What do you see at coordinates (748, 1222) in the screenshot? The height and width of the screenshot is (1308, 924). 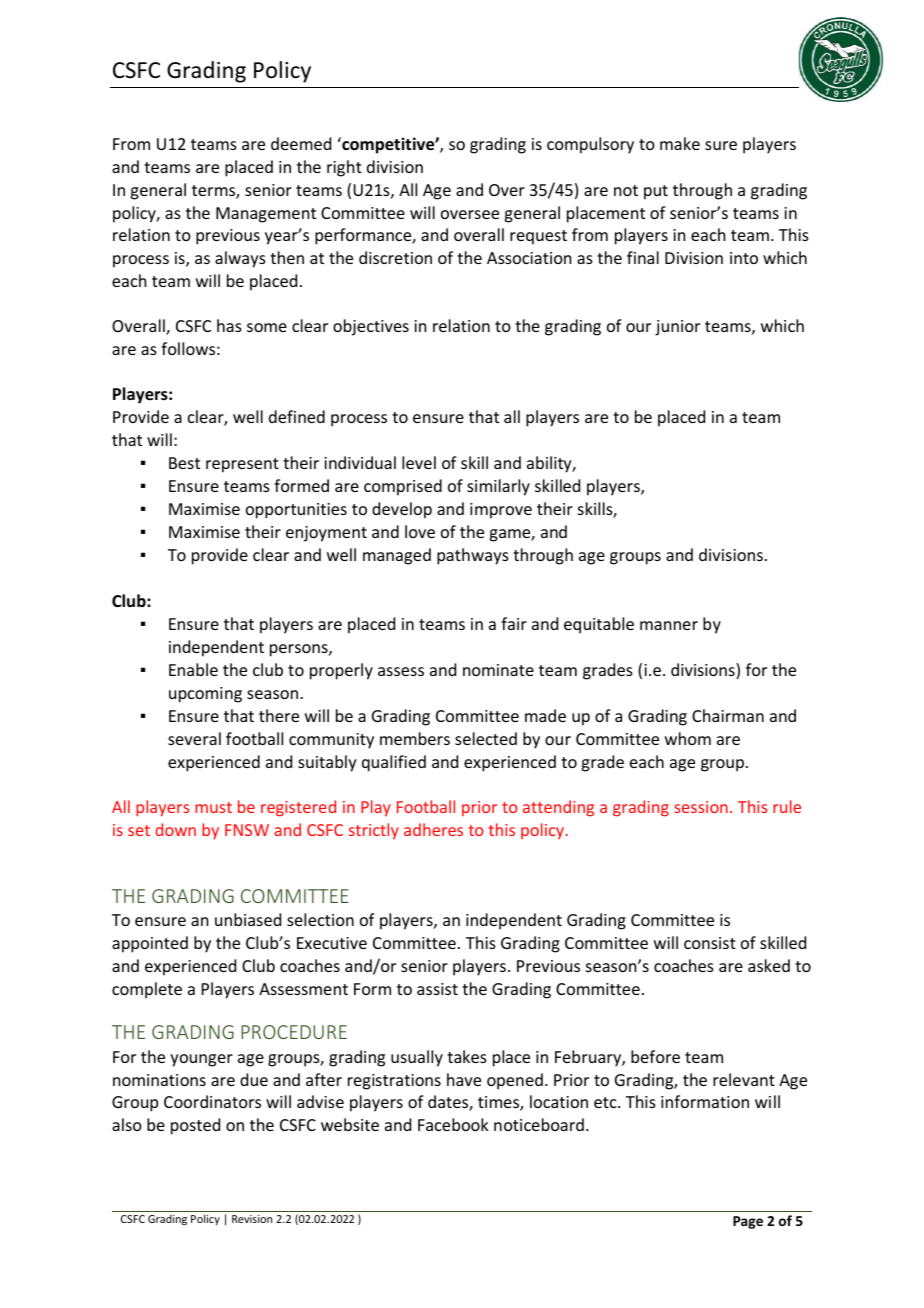 I see `Page` at bounding box center [748, 1222].
